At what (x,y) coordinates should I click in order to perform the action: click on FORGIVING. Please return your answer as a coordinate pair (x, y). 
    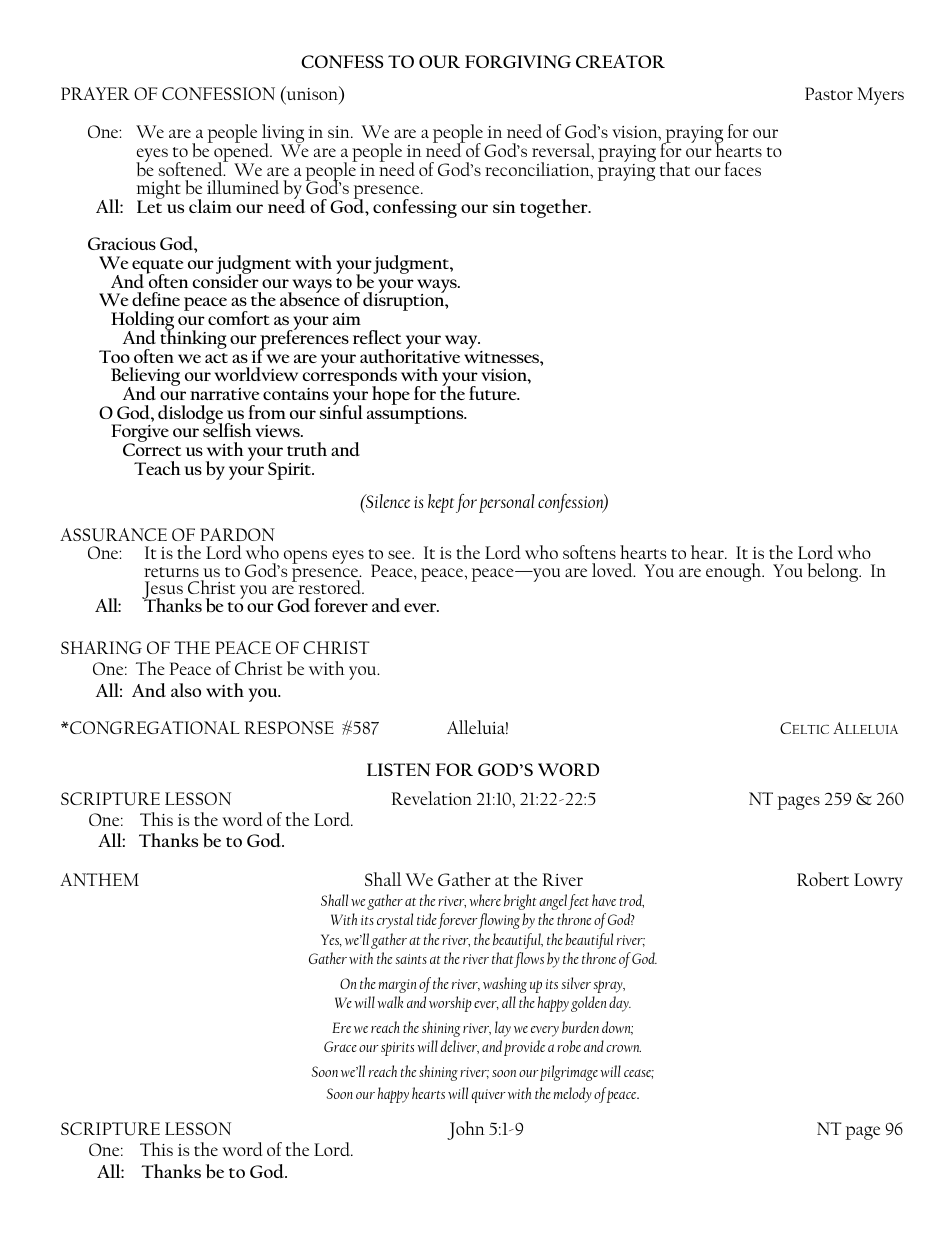
    Looking at the image, I should click on (518, 61).
